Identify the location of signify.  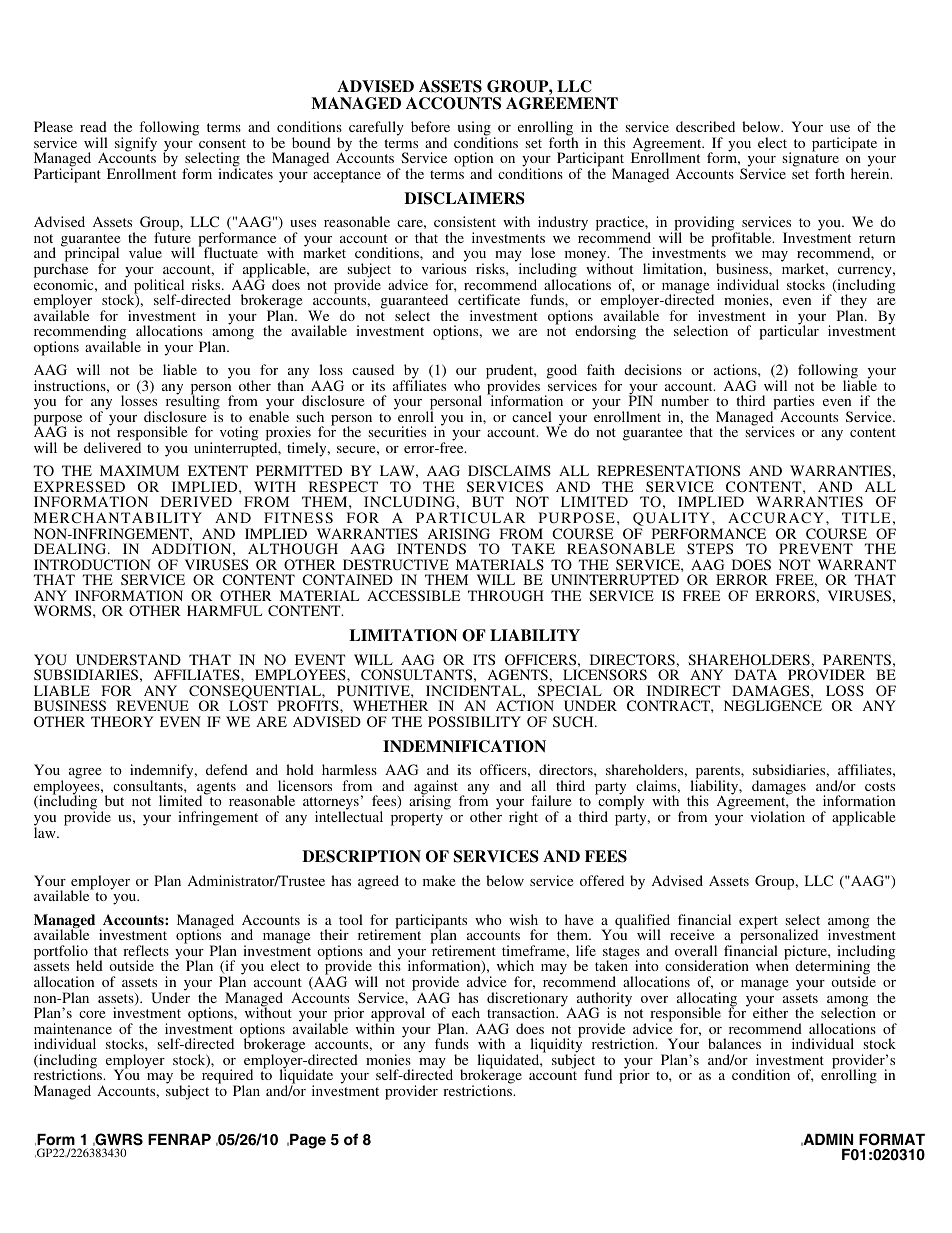
(136, 144).
